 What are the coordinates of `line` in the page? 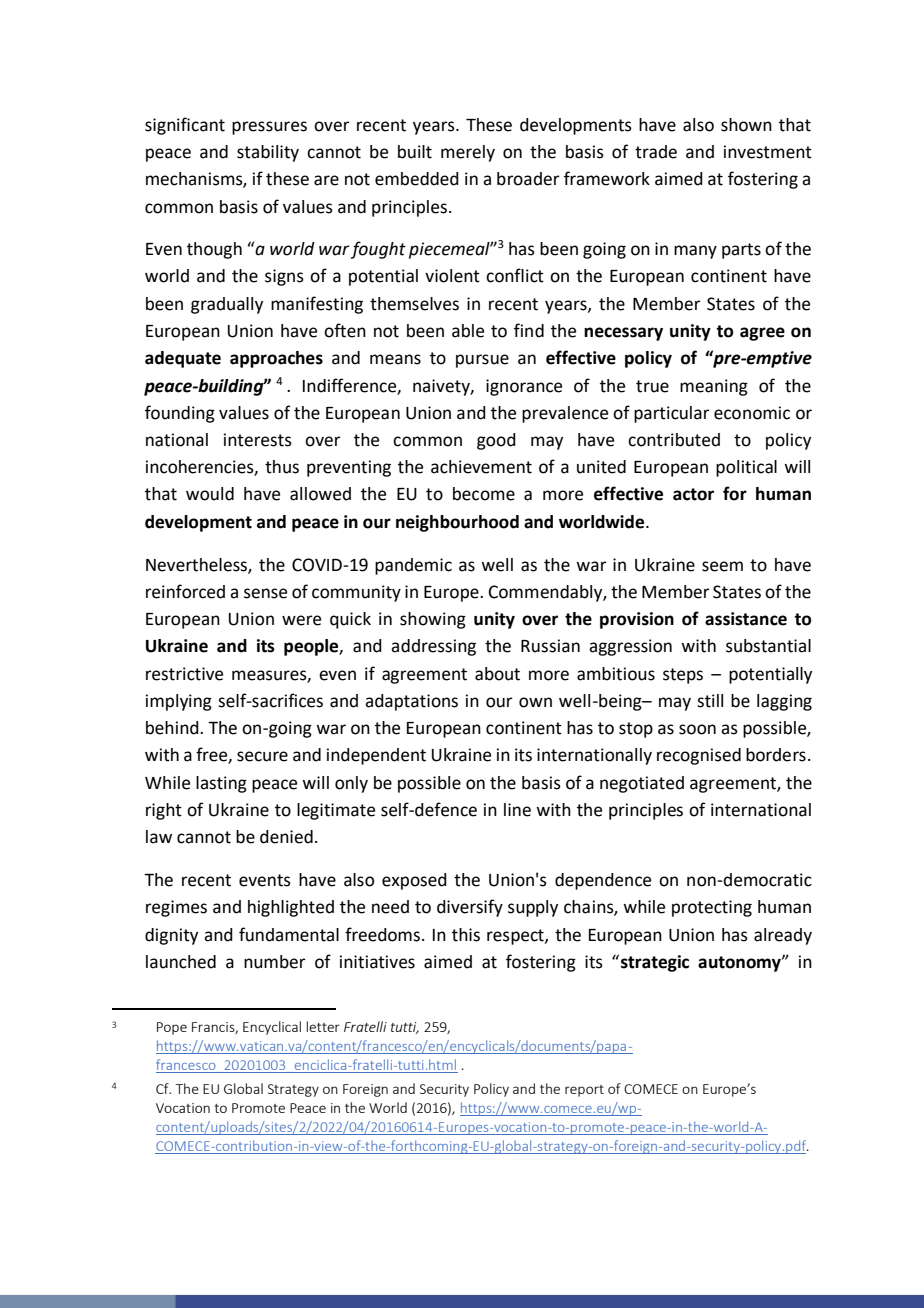 It's located at (517, 810).
